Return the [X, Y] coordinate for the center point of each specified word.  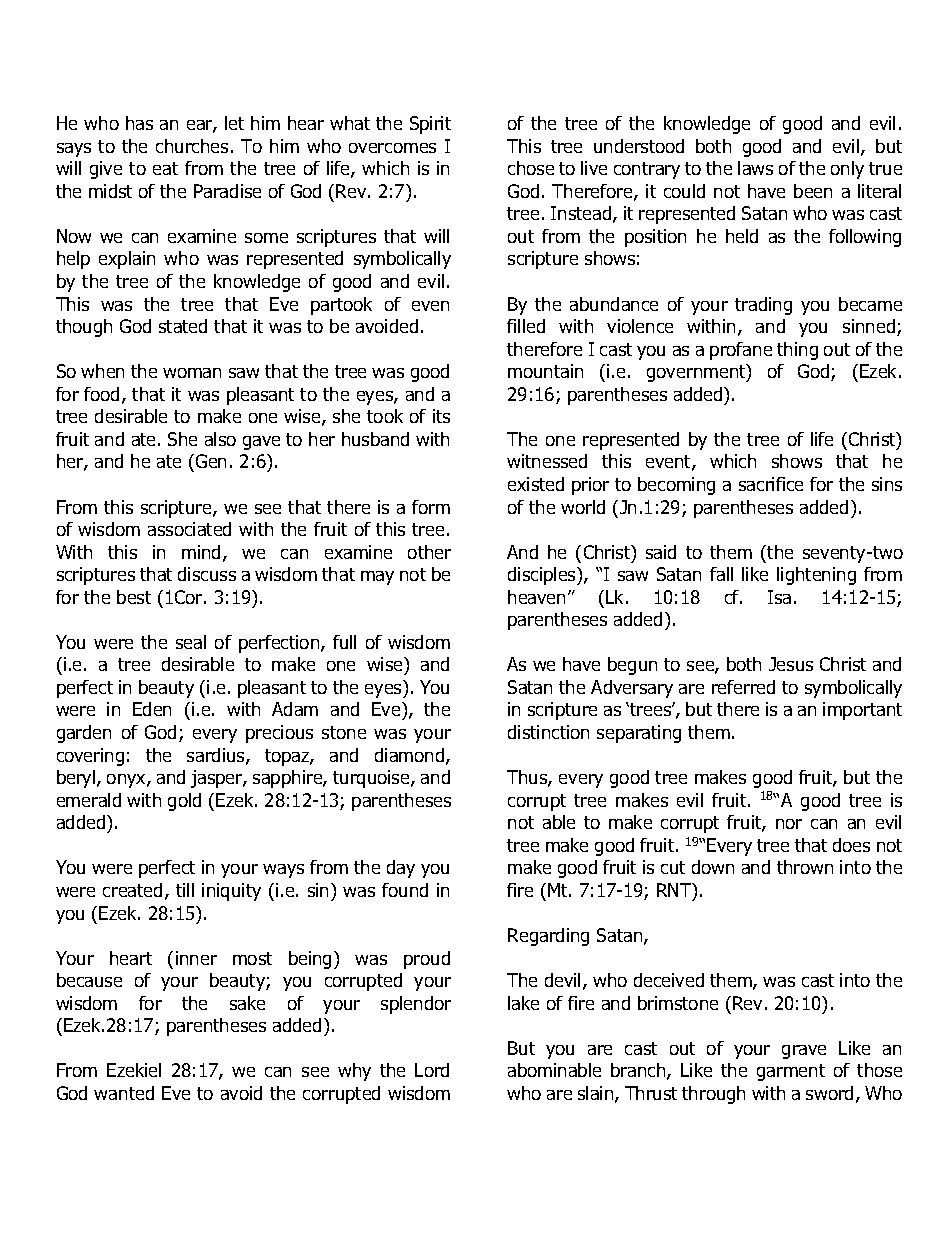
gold [184, 802]
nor [789, 824]
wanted [124, 1093]
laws [755, 168]
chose [531, 168]
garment [791, 1072]
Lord [432, 1070]
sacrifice [771, 484]
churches [192, 146]
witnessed [547, 461]
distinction [548, 732]
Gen [211, 461]
